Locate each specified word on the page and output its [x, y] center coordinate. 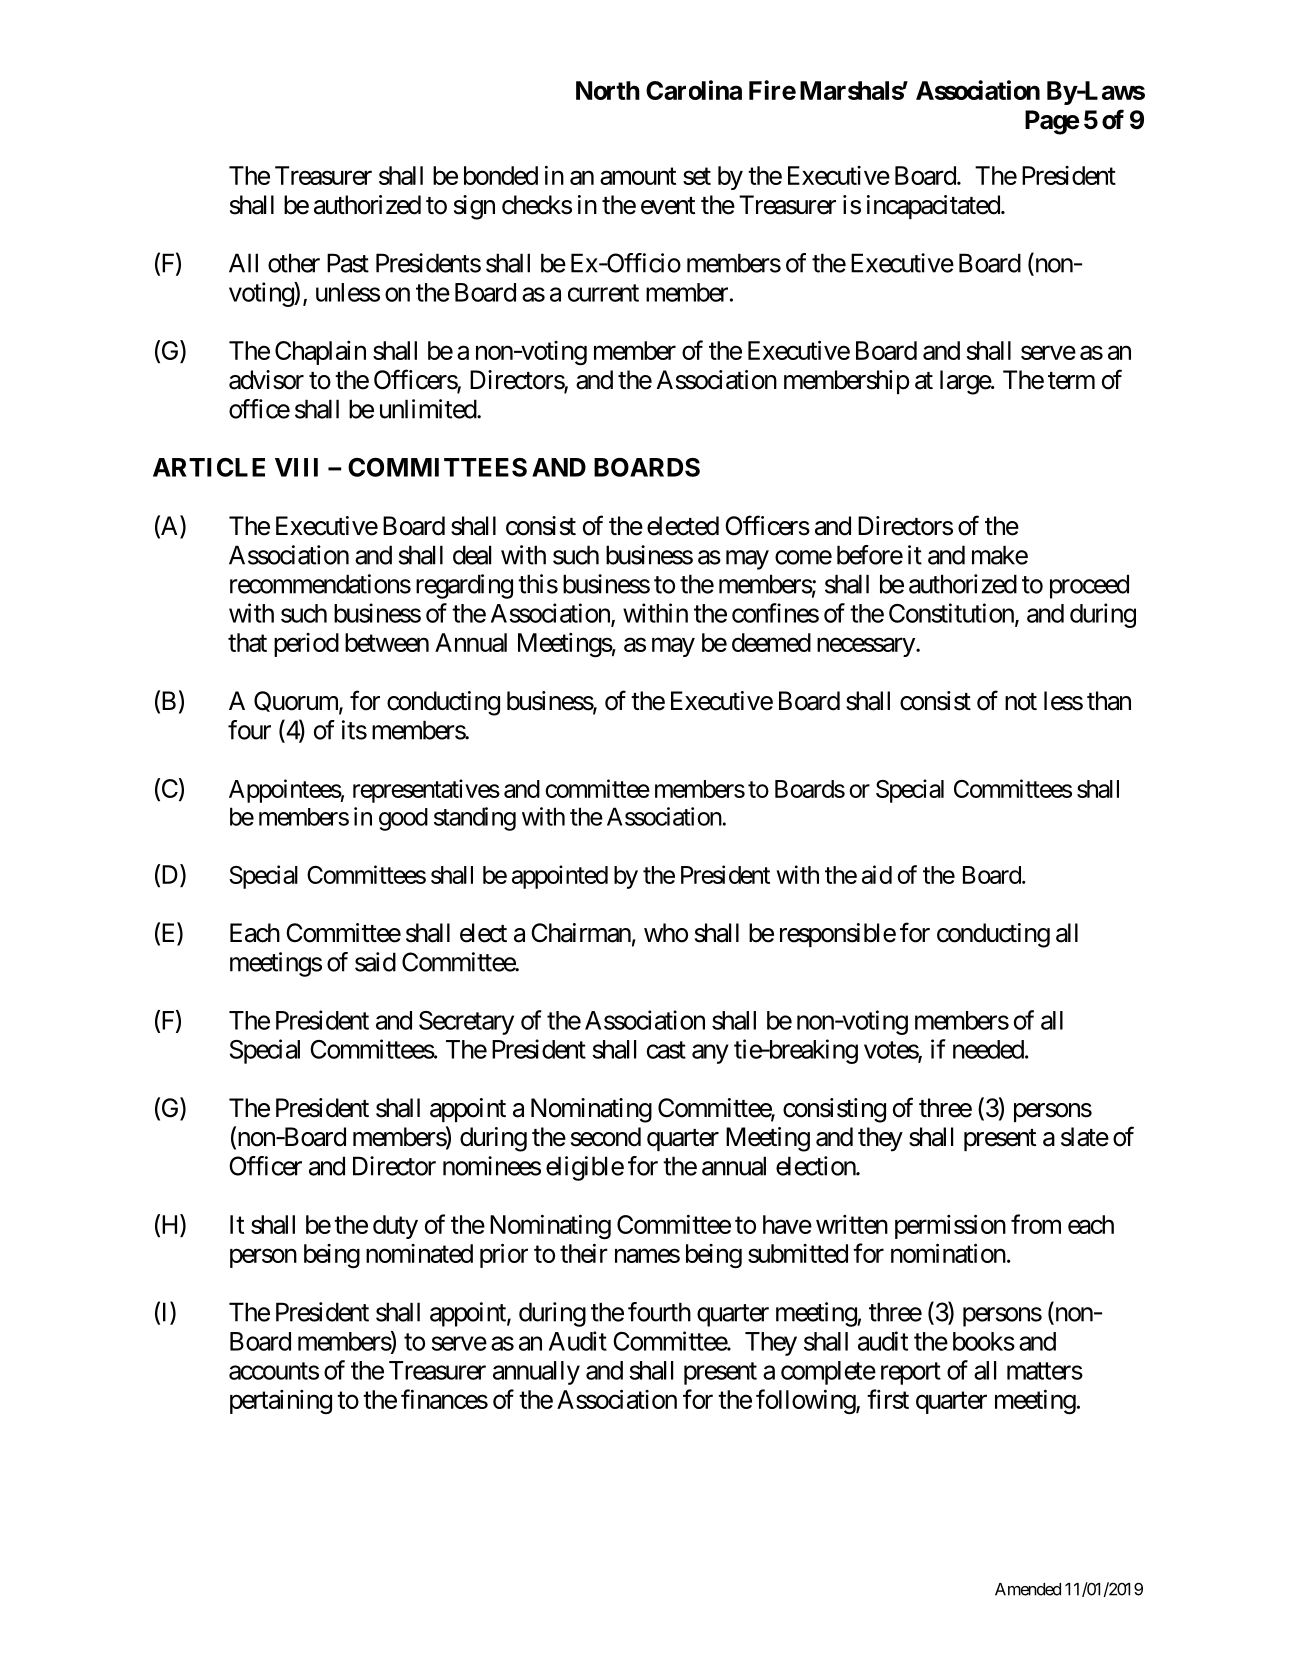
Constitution [951, 613]
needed [988, 1049]
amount [638, 176]
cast [666, 1050]
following [806, 1401]
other [294, 263]
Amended [1028, 1589]
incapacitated [933, 207]
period [306, 645]
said [375, 962]
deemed [771, 642]
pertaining [281, 1402]
